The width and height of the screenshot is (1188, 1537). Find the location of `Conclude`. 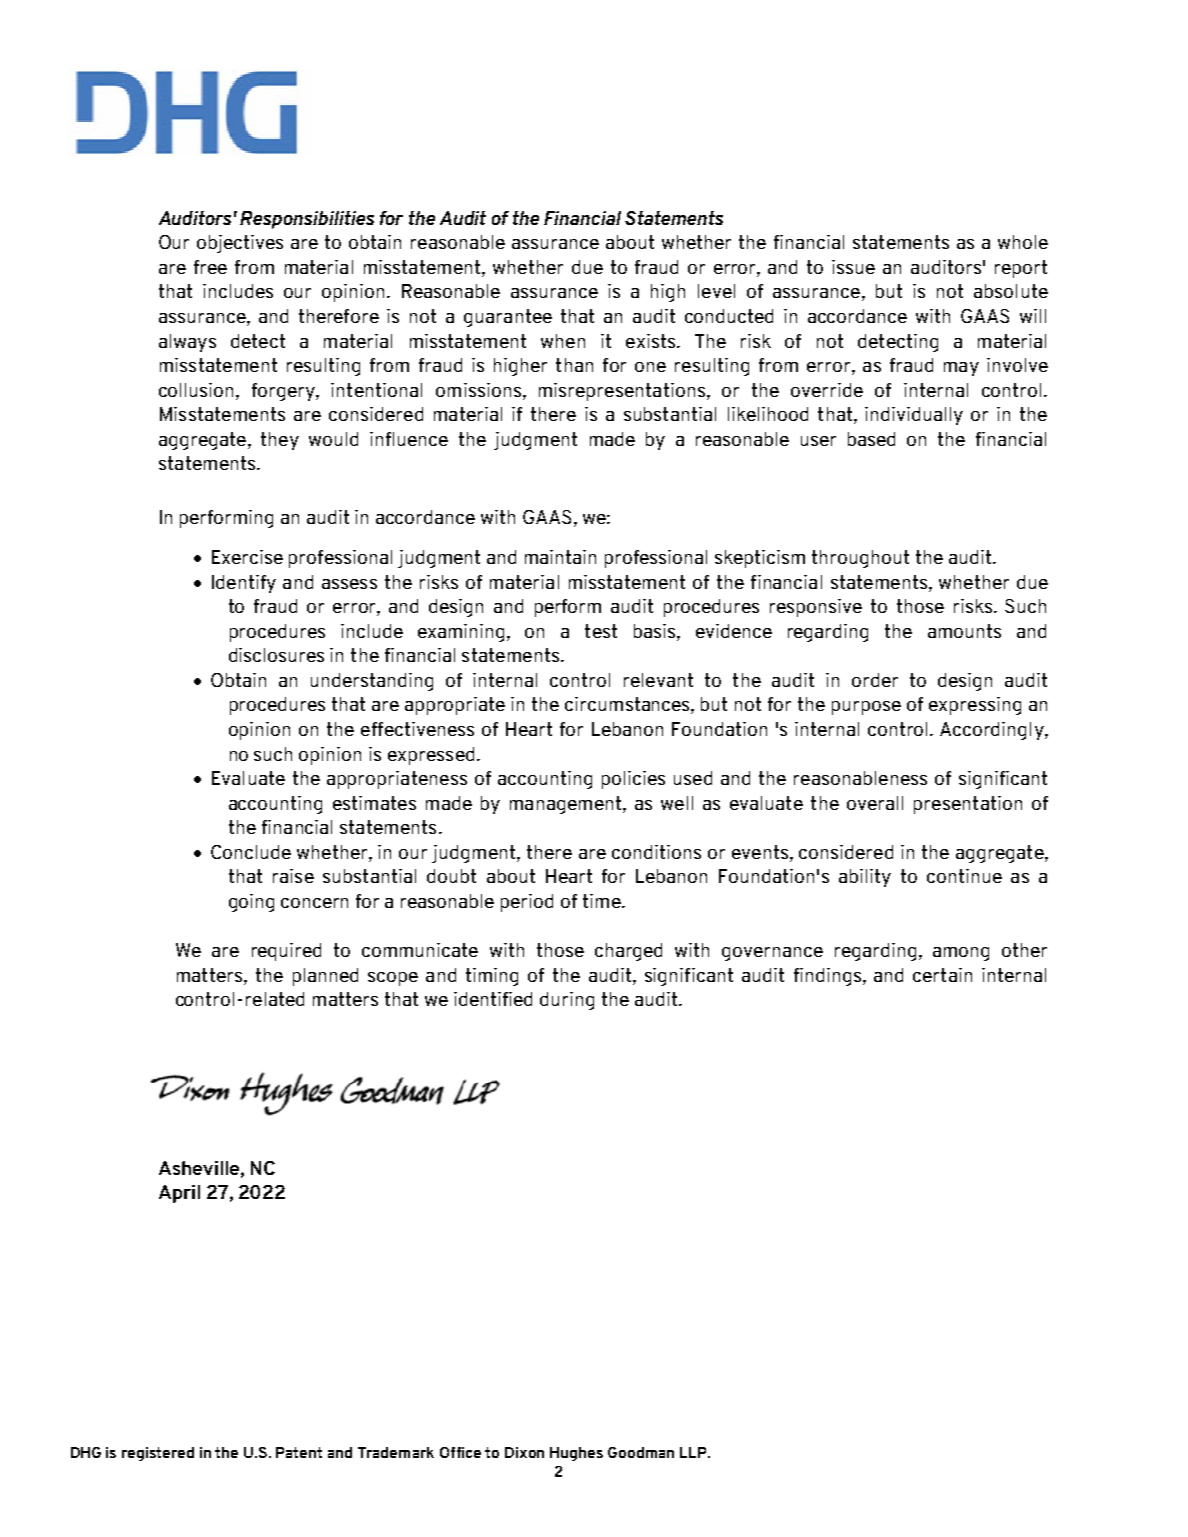

Conclude is located at coordinates (251, 852).
